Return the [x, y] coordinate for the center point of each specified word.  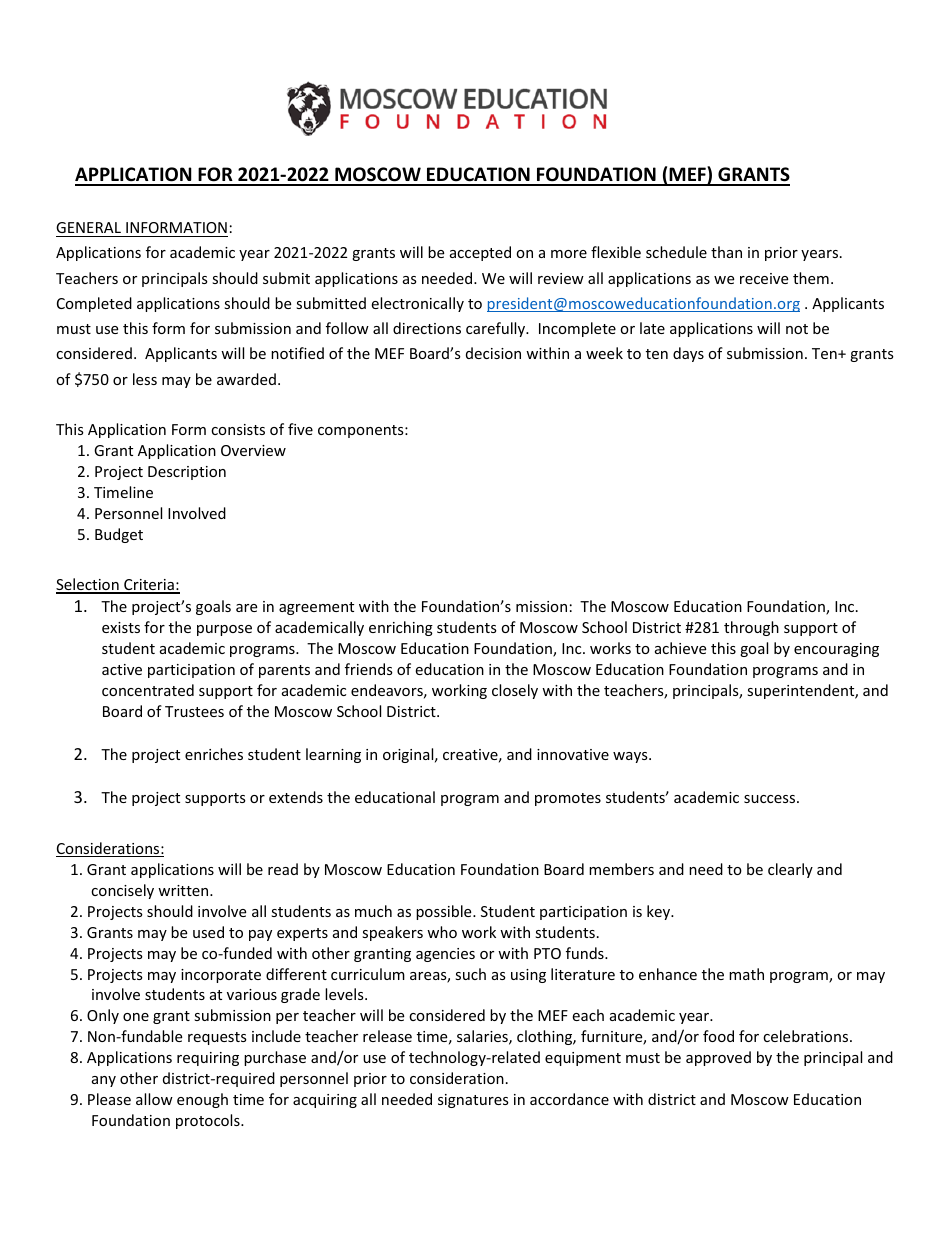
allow [154, 1099]
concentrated [148, 690]
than [726, 252]
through [751, 628]
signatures [473, 1101]
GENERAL [88, 227]
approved [718, 1058]
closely [515, 691]
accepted [480, 253]
